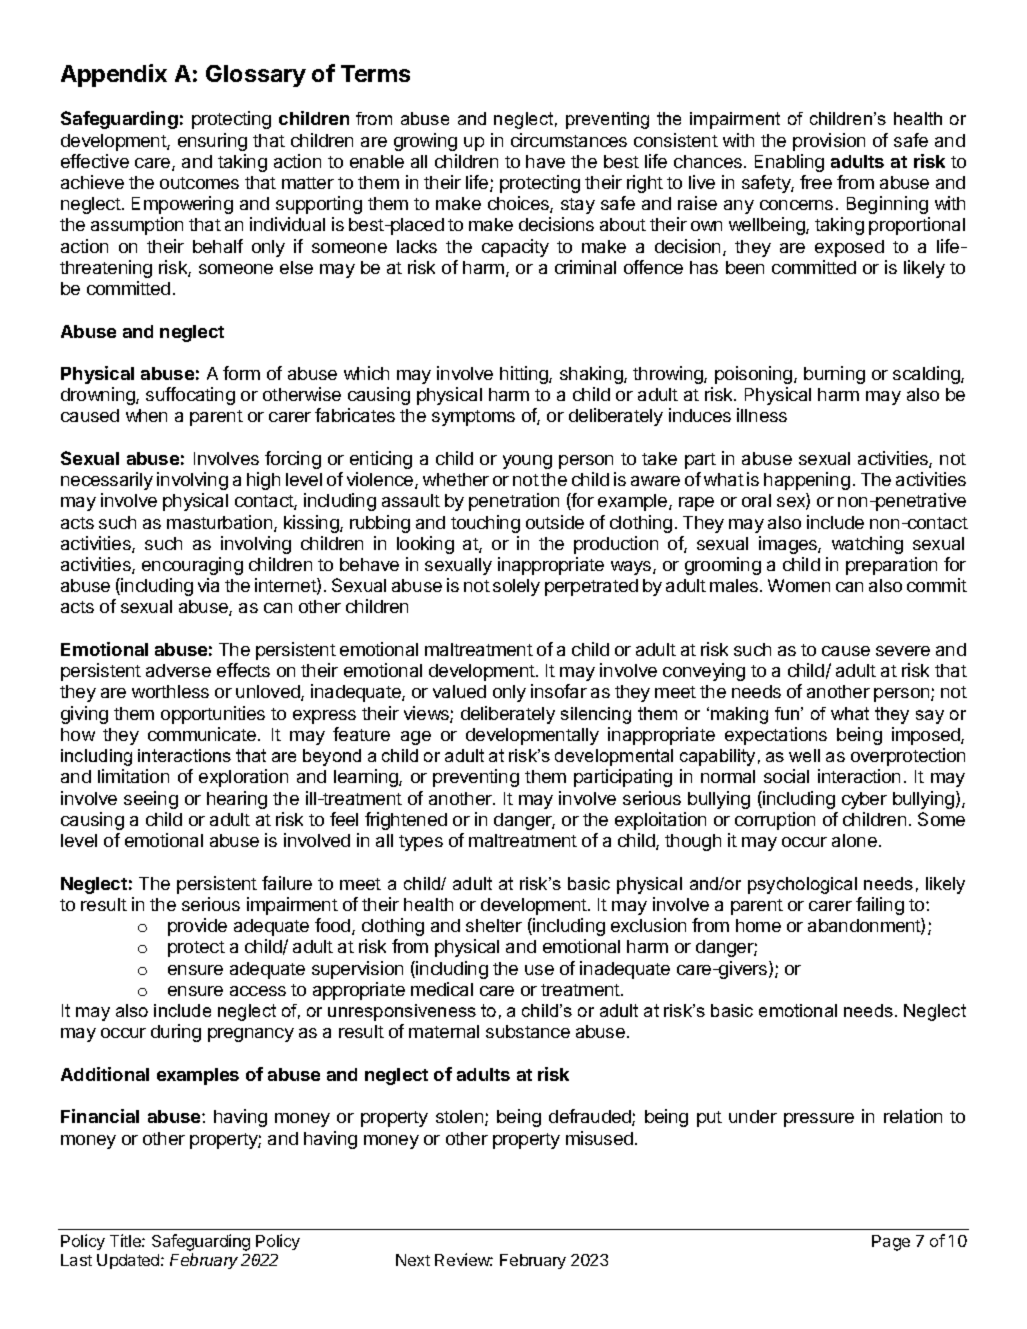 This page has height=1329, width=1027. What do you see at coordinates (197, 927) in the page?
I see `provide` at bounding box center [197, 927].
